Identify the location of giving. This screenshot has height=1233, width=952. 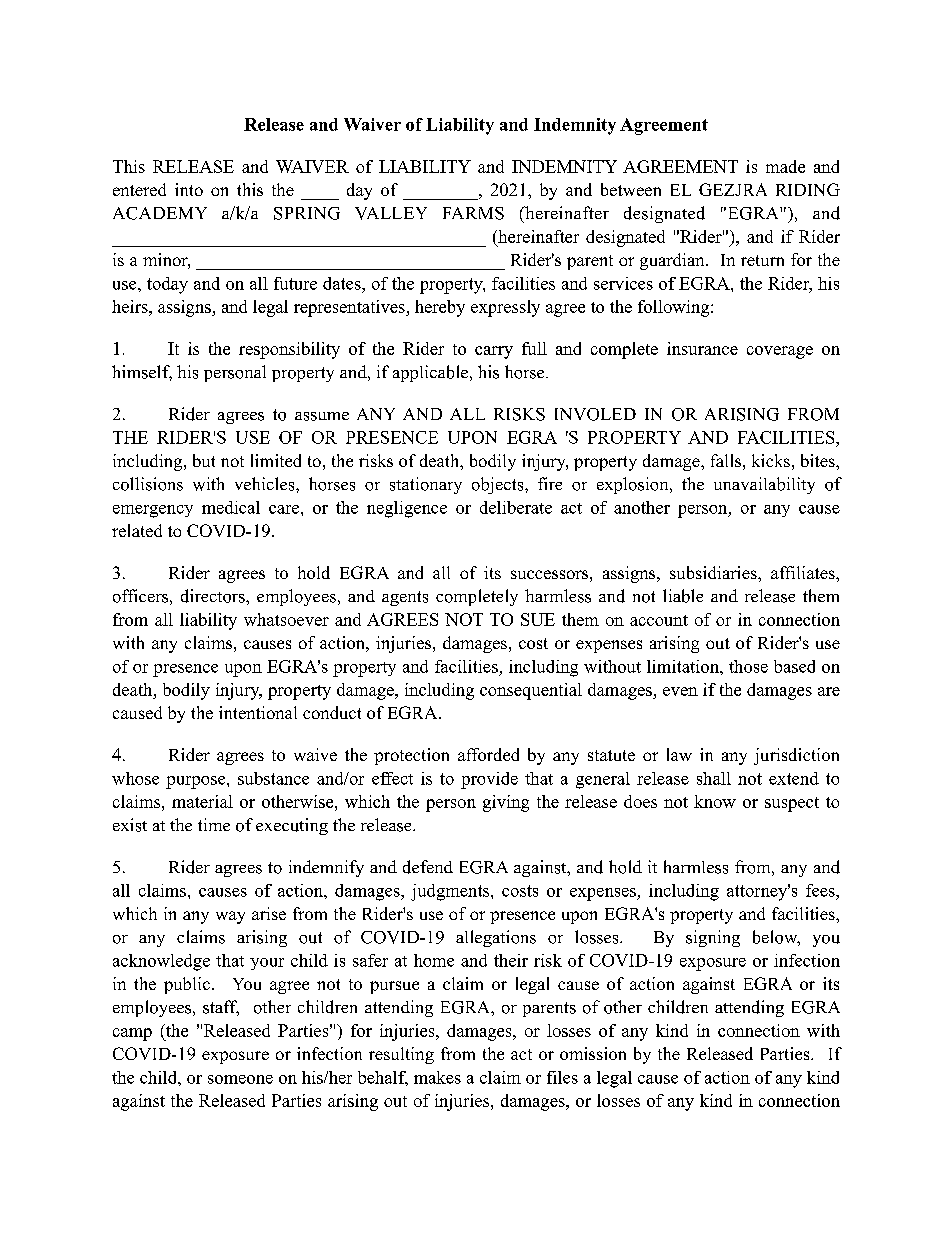
(506, 803).
